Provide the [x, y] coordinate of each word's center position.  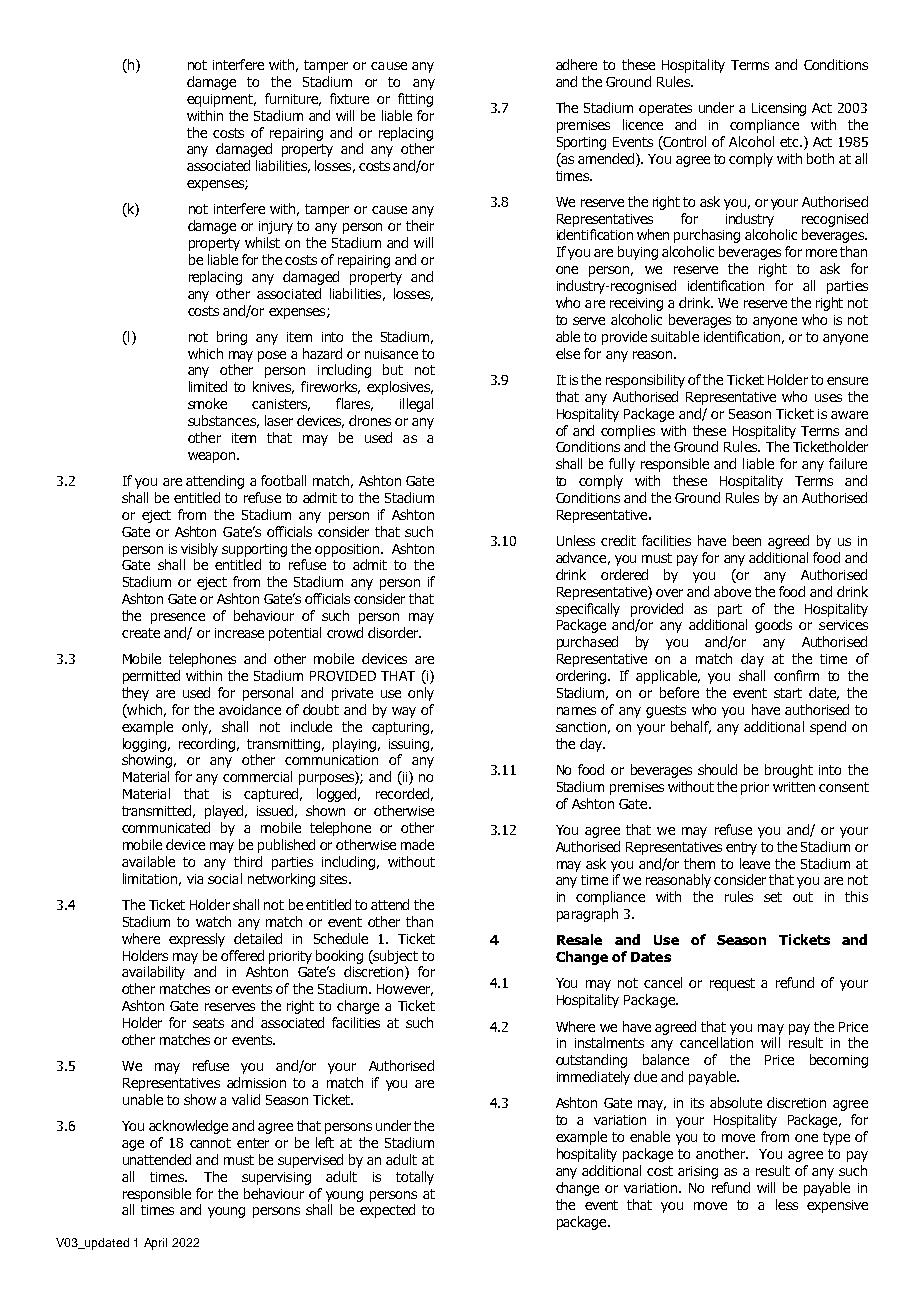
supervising [276, 1178]
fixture [349, 98]
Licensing [779, 109]
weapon [213, 457]
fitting [415, 100]
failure [848, 463]
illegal [416, 405]
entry [741, 848]
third [248, 861]
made [417, 844]
